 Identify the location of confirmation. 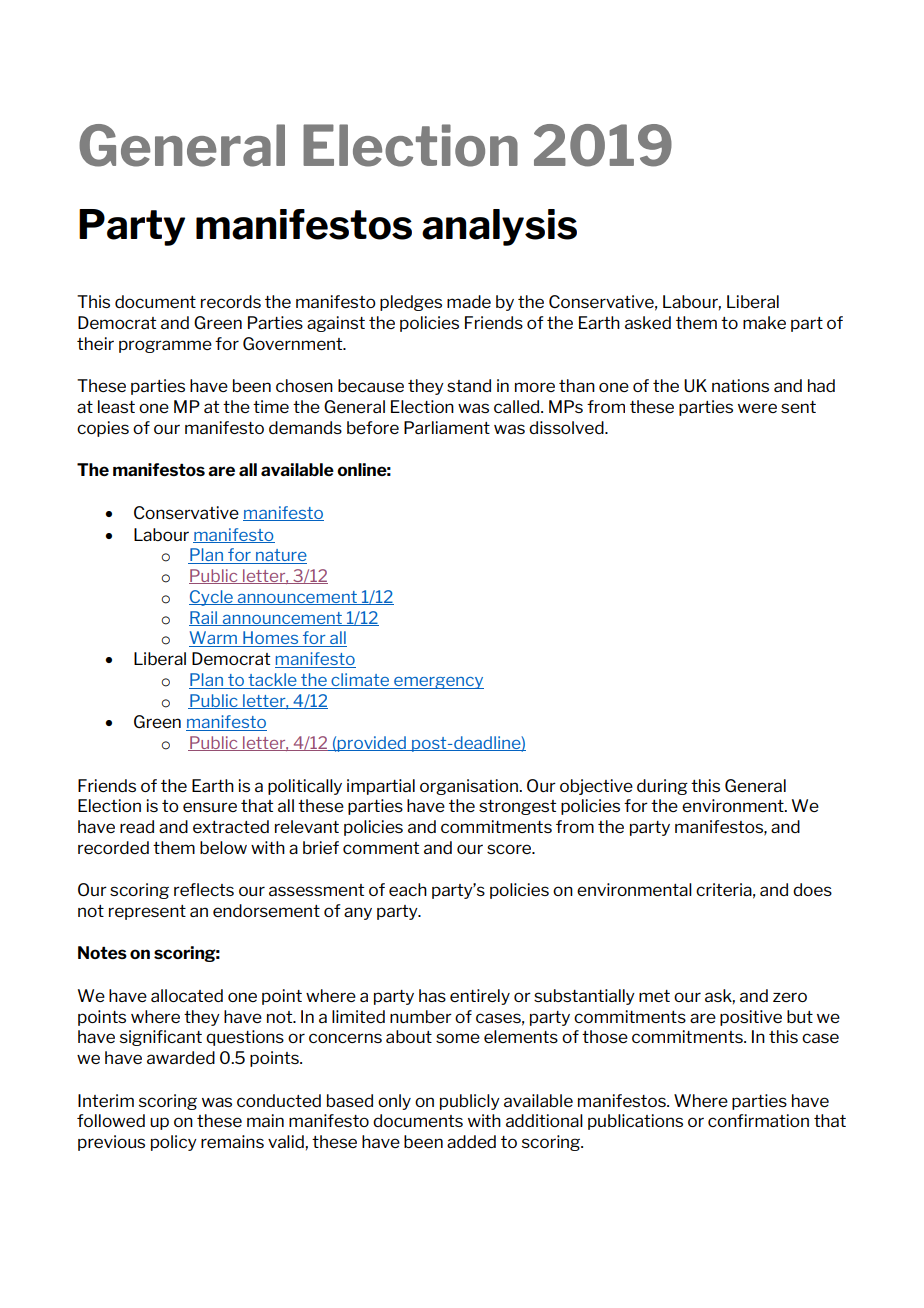
(758, 1120).
